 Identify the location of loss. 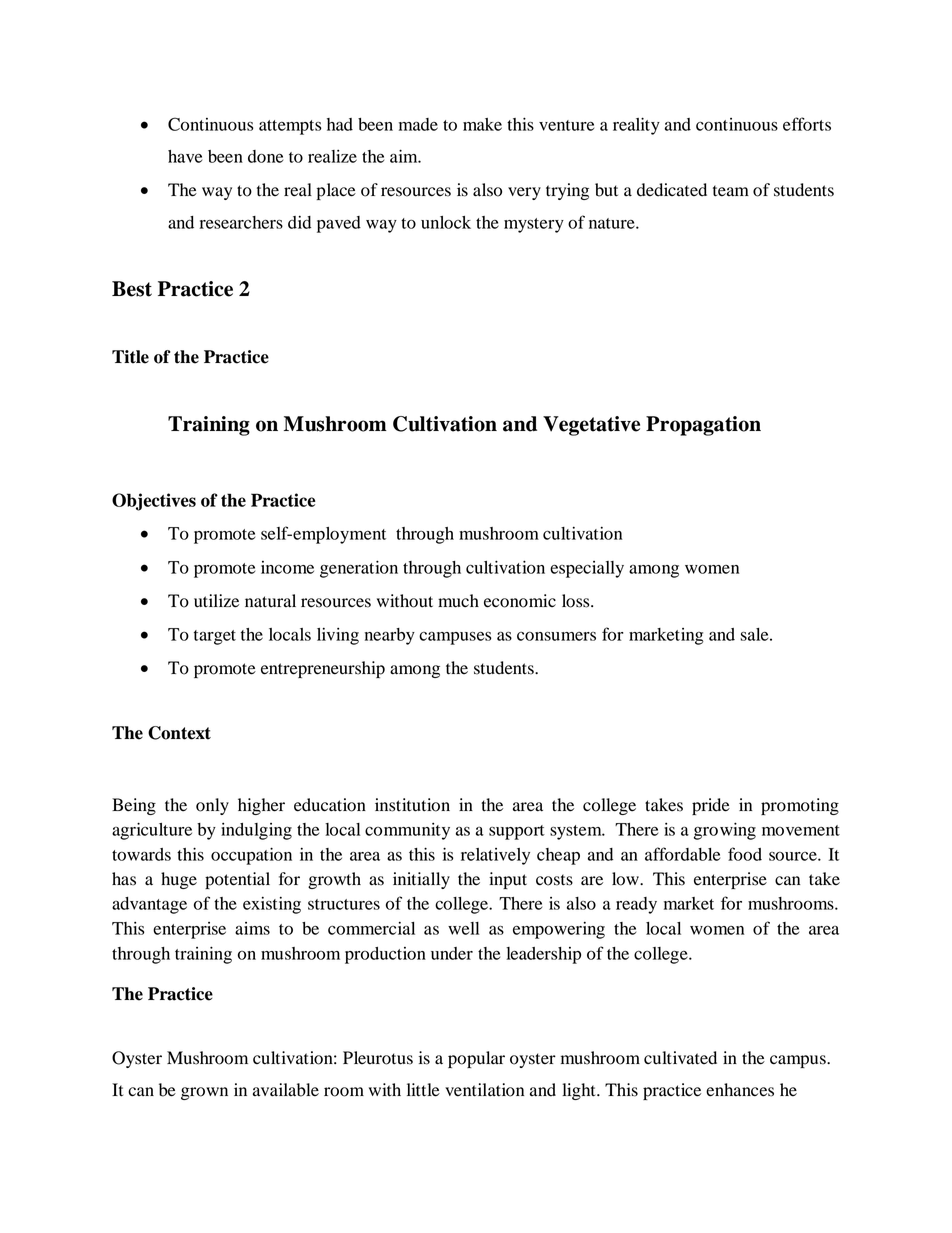
(577, 601).
